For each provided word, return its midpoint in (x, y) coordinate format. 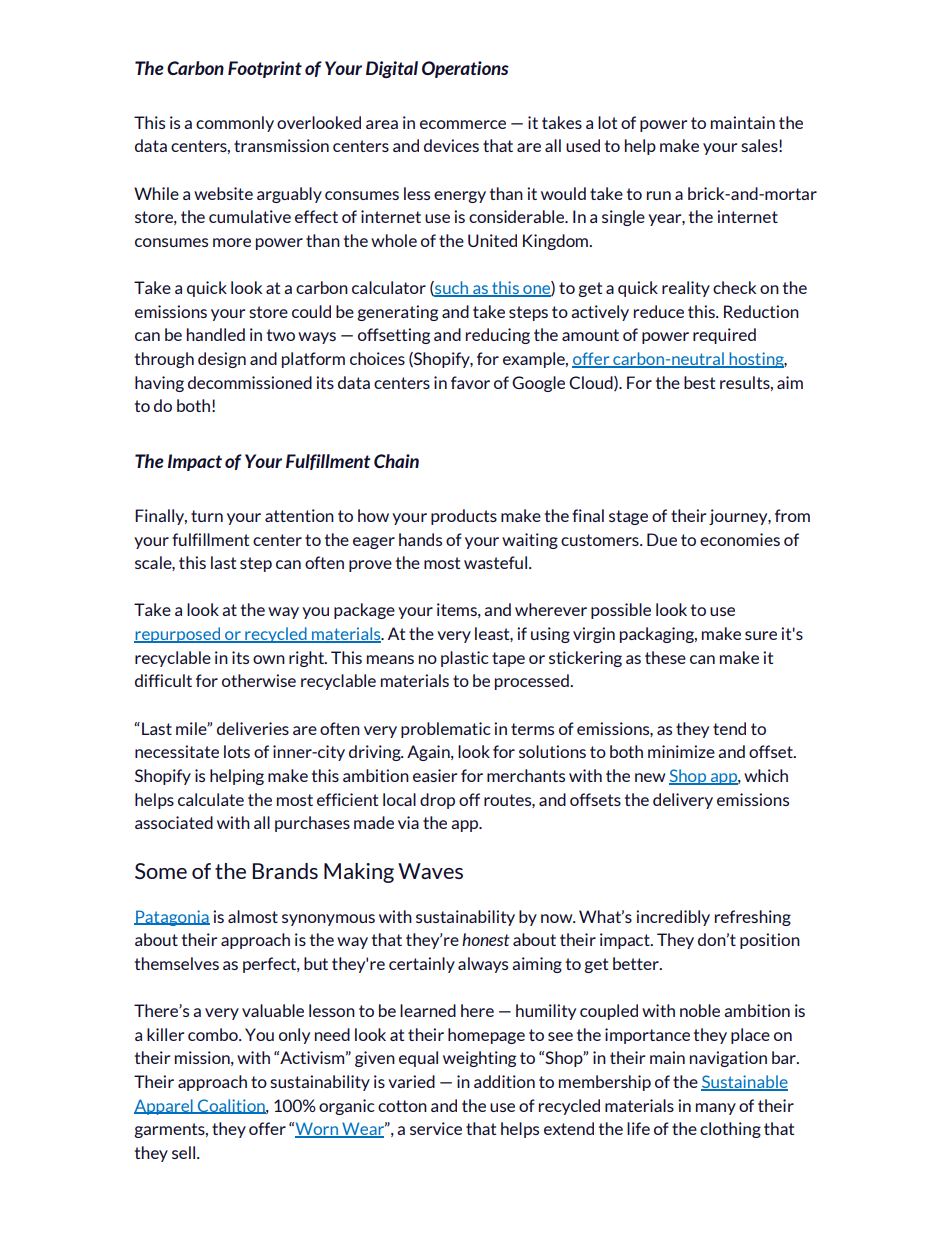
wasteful (495, 562)
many (716, 1109)
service (436, 1128)
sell (185, 1152)
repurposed (178, 635)
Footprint (265, 69)
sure (761, 635)
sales (760, 145)
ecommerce (463, 124)
